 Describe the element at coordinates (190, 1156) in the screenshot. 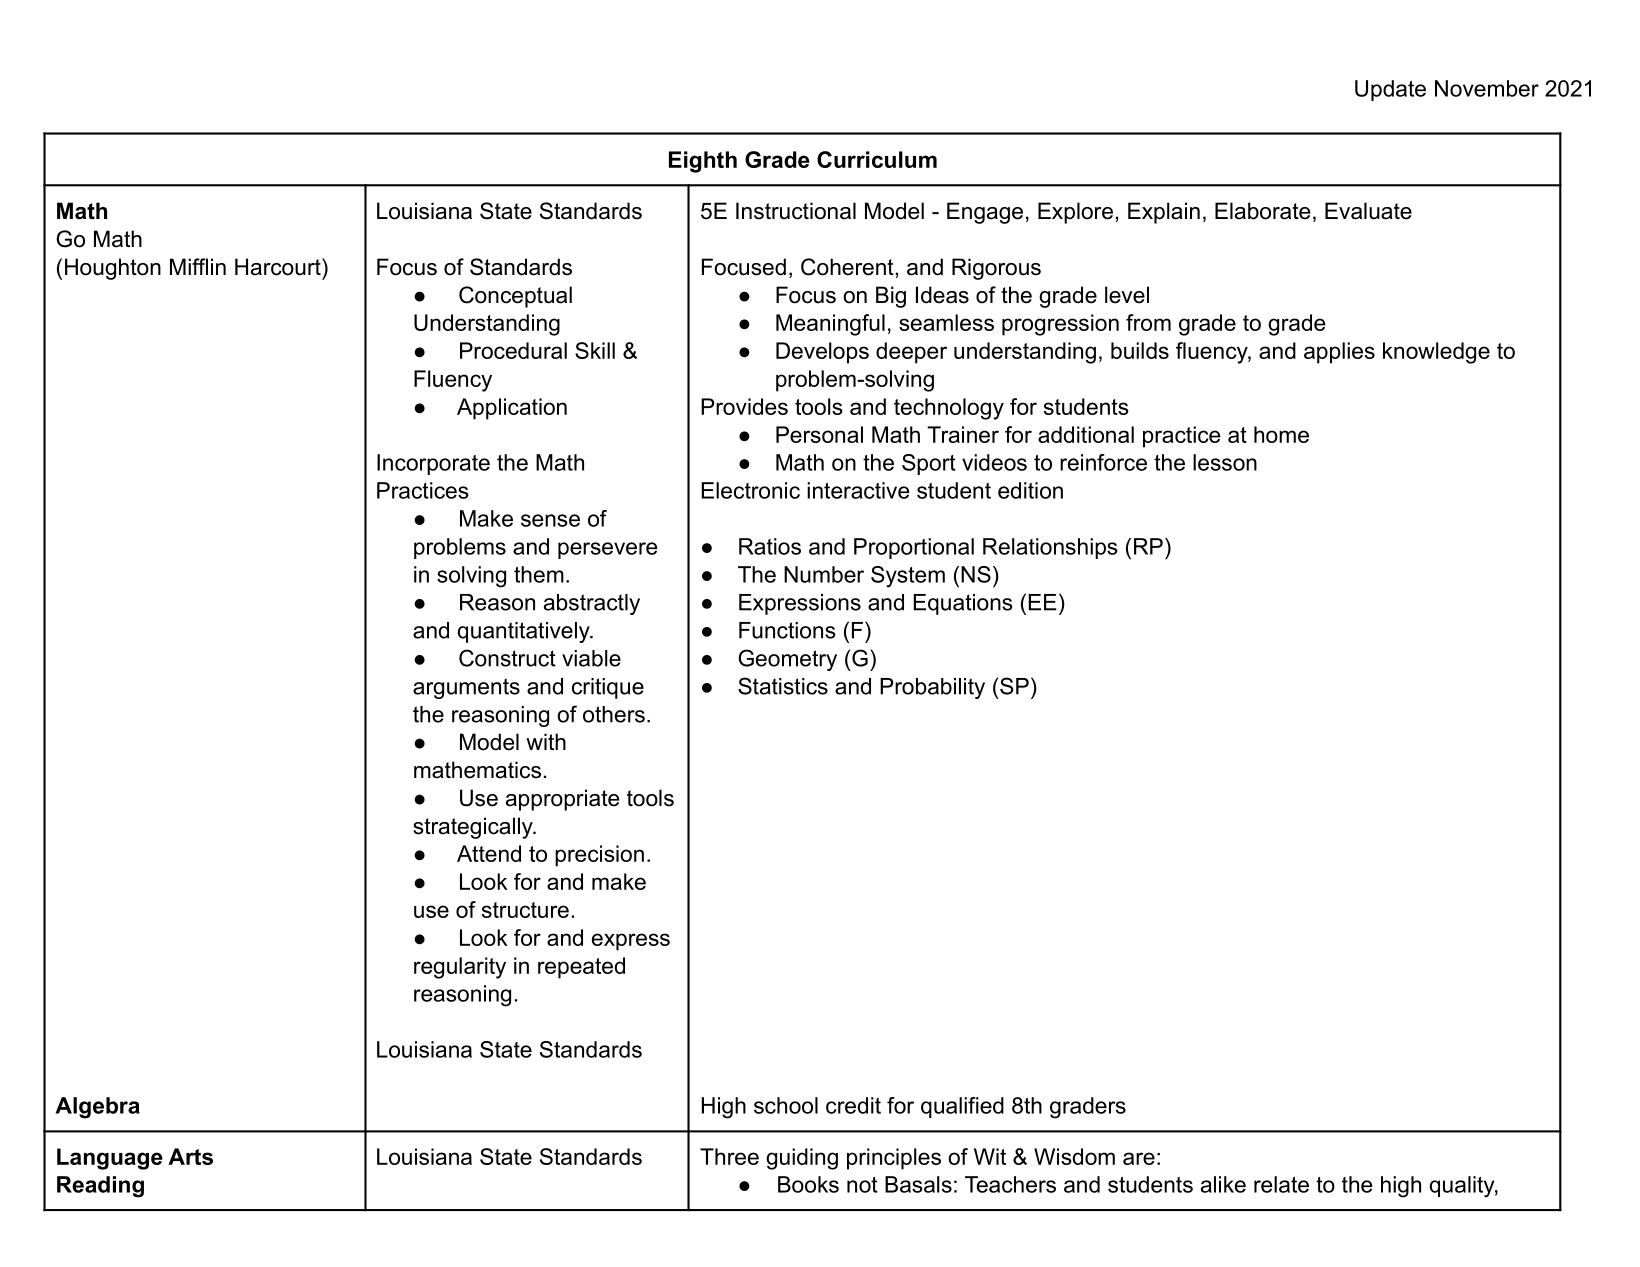

I see `Arts` at that location.
